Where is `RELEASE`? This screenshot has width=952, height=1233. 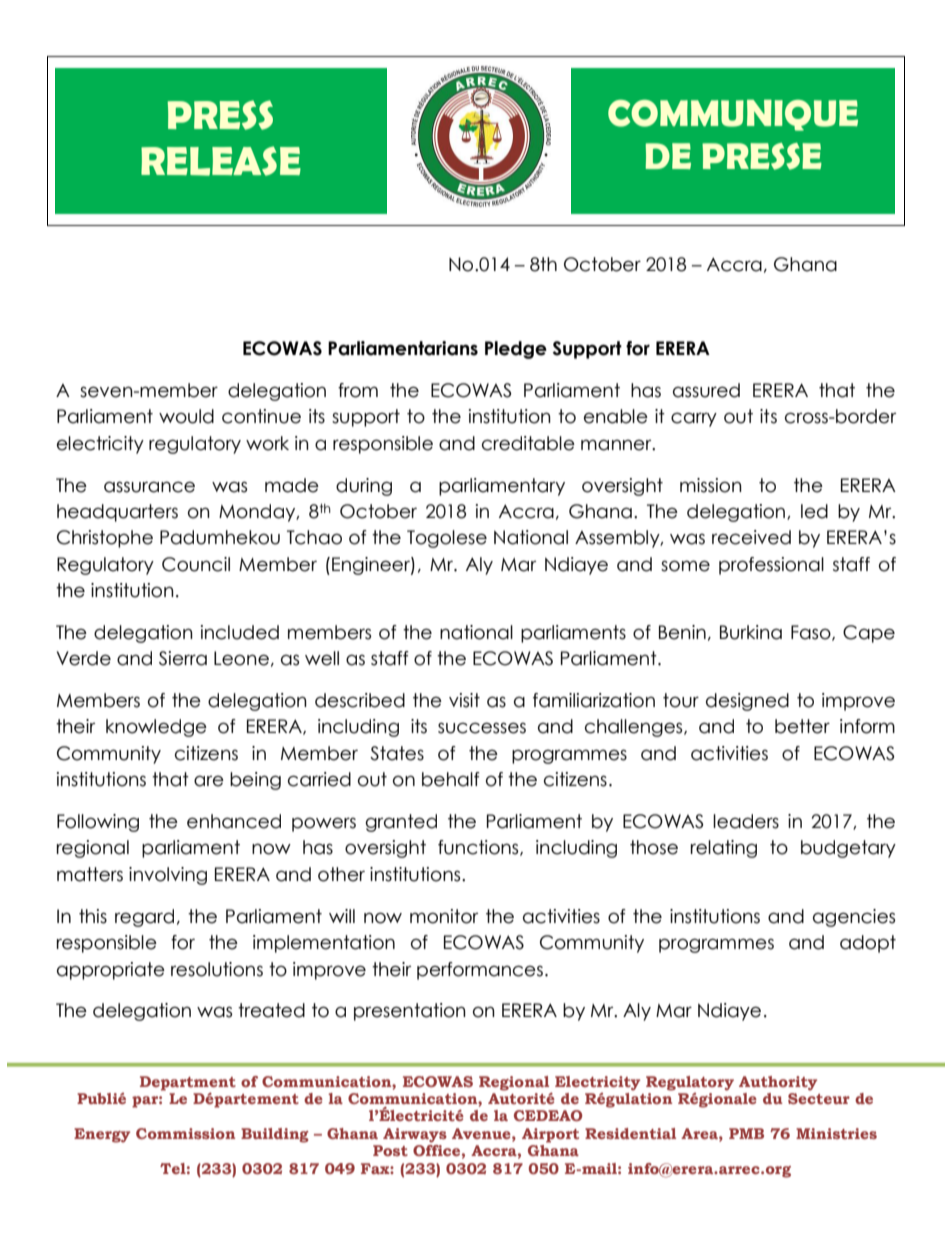
RELEASE is located at coordinates (221, 161).
